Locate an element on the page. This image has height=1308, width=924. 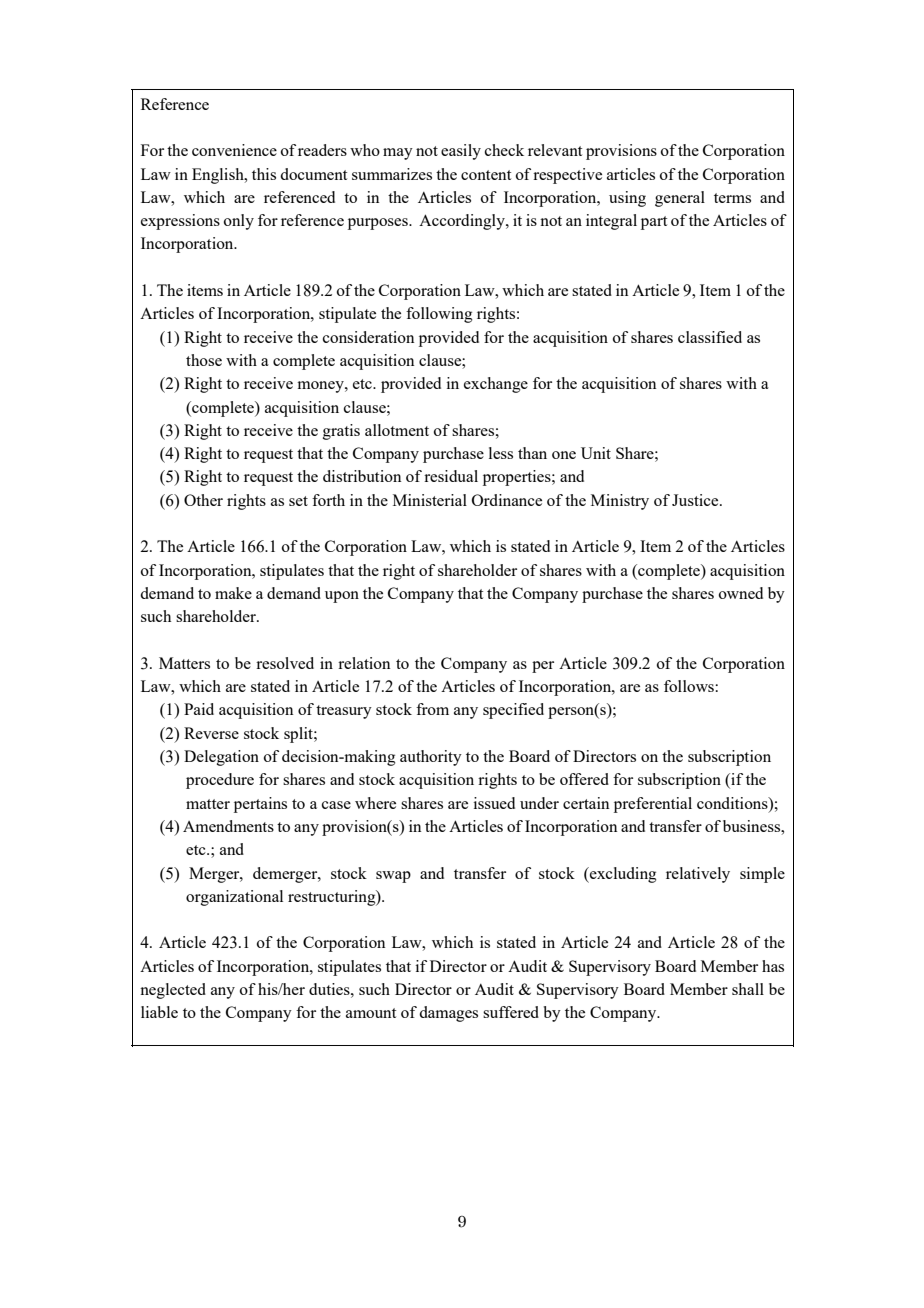
content is located at coordinates (486, 175).
